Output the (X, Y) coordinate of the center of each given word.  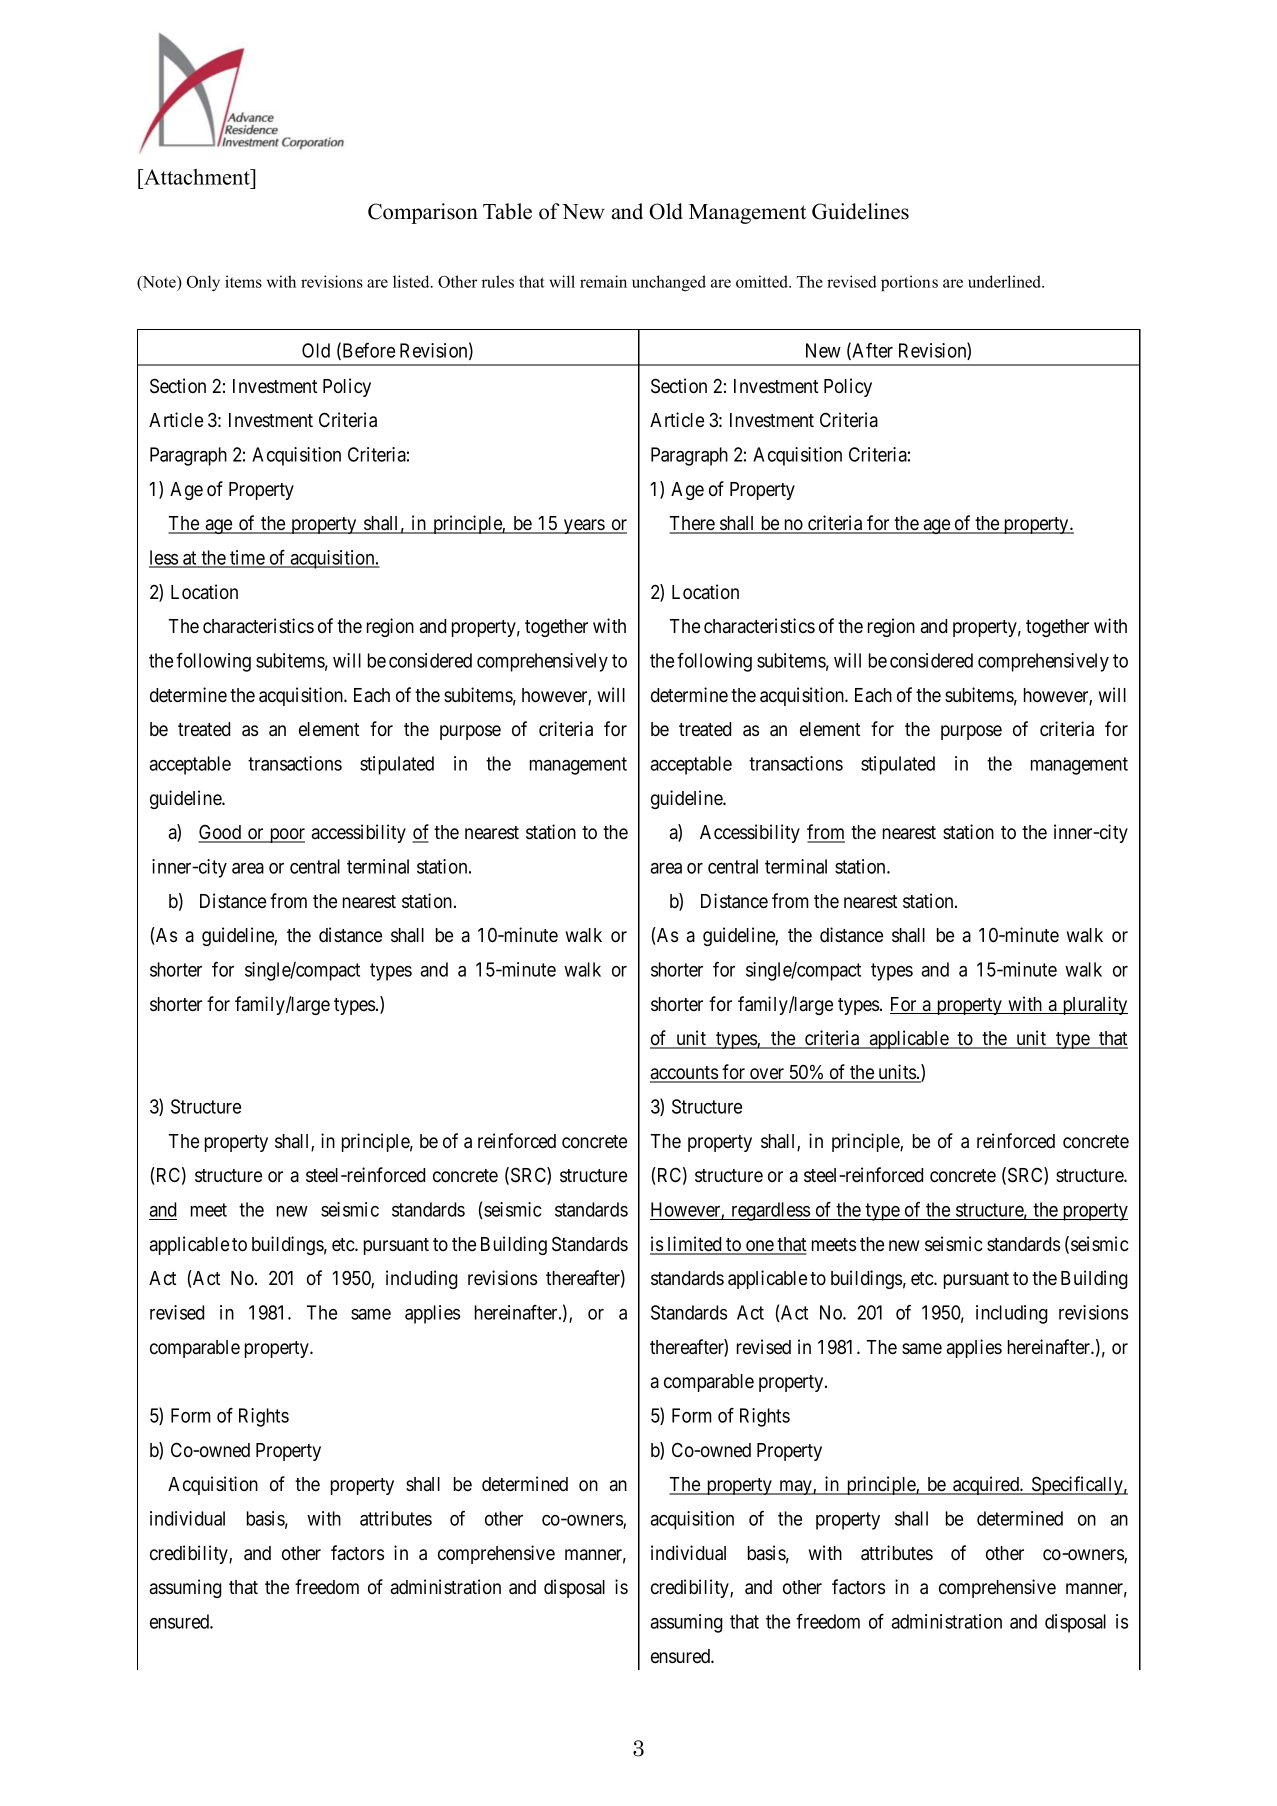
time (247, 558)
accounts (684, 1074)
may (795, 1487)
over (767, 1075)
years (584, 526)
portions (909, 283)
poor (286, 835)
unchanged (669, 283)
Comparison (423, 213)
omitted (763, 281)
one (759, 1247)
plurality (1094, 1005)
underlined (1005, 281)
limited (694, 1245)
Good (221, 833)
